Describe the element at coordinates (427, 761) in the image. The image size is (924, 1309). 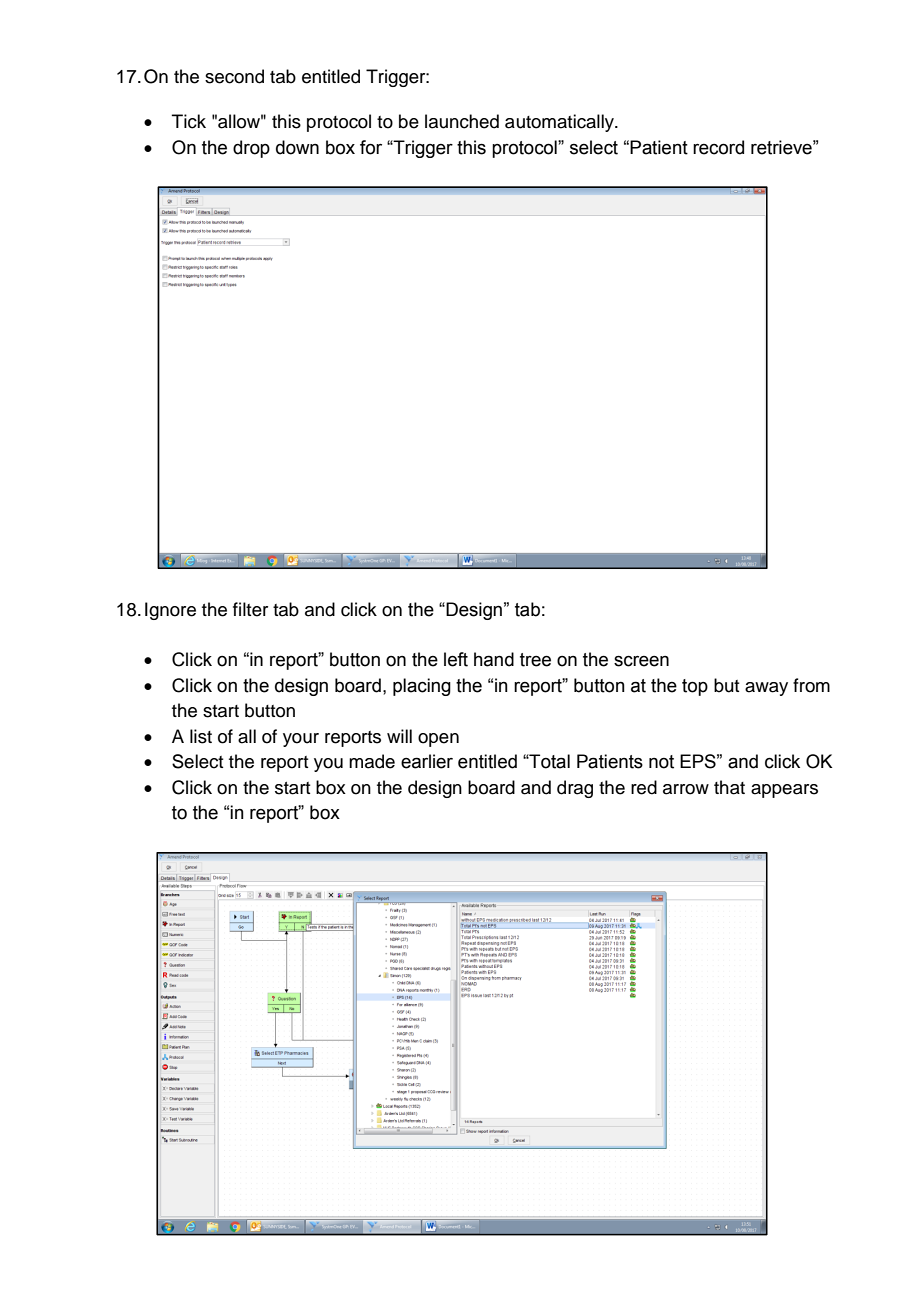
I see `earlier` at that location.
